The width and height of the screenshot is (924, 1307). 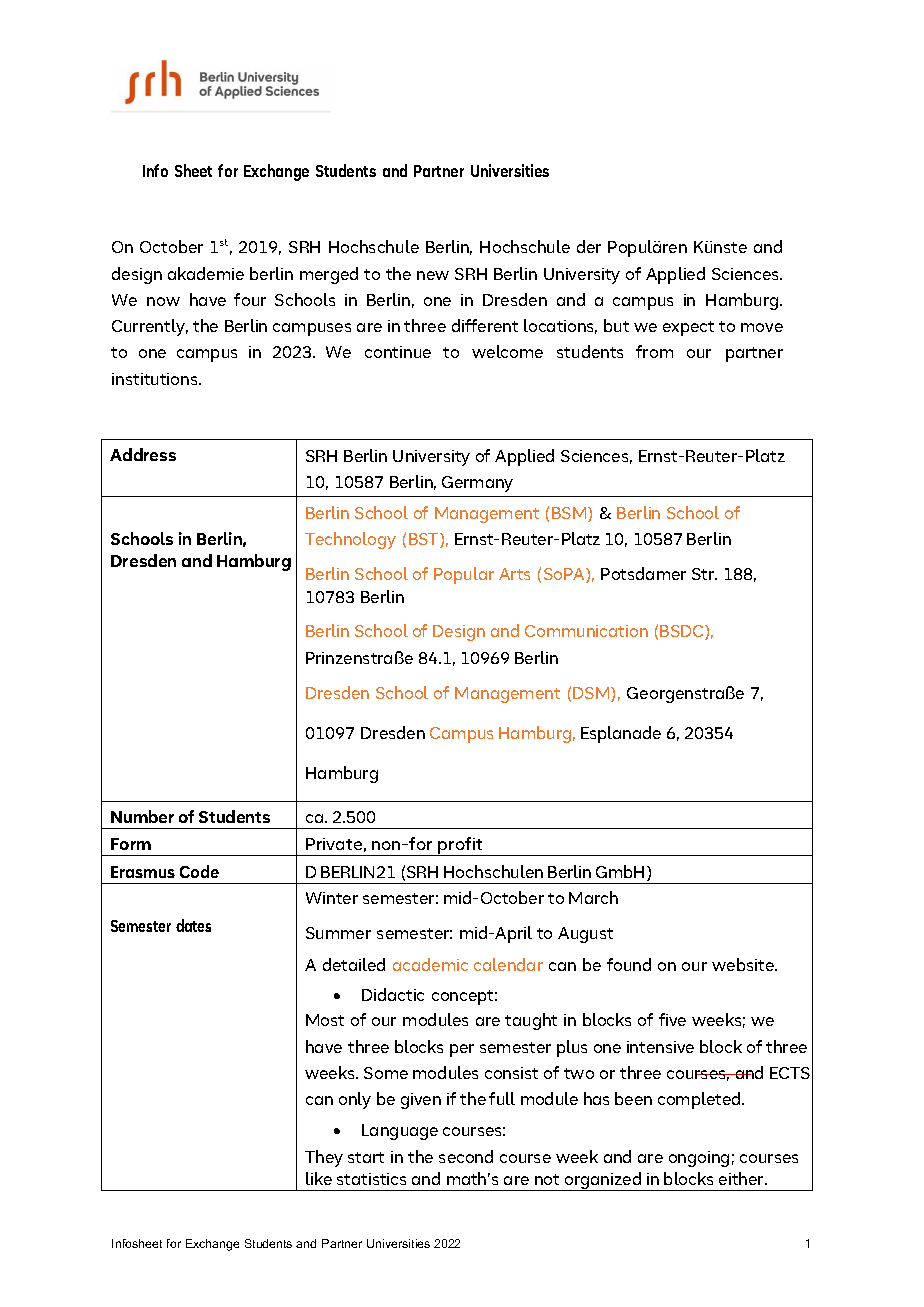 I want to click on ongoing, so click(x=699, y=1159).
